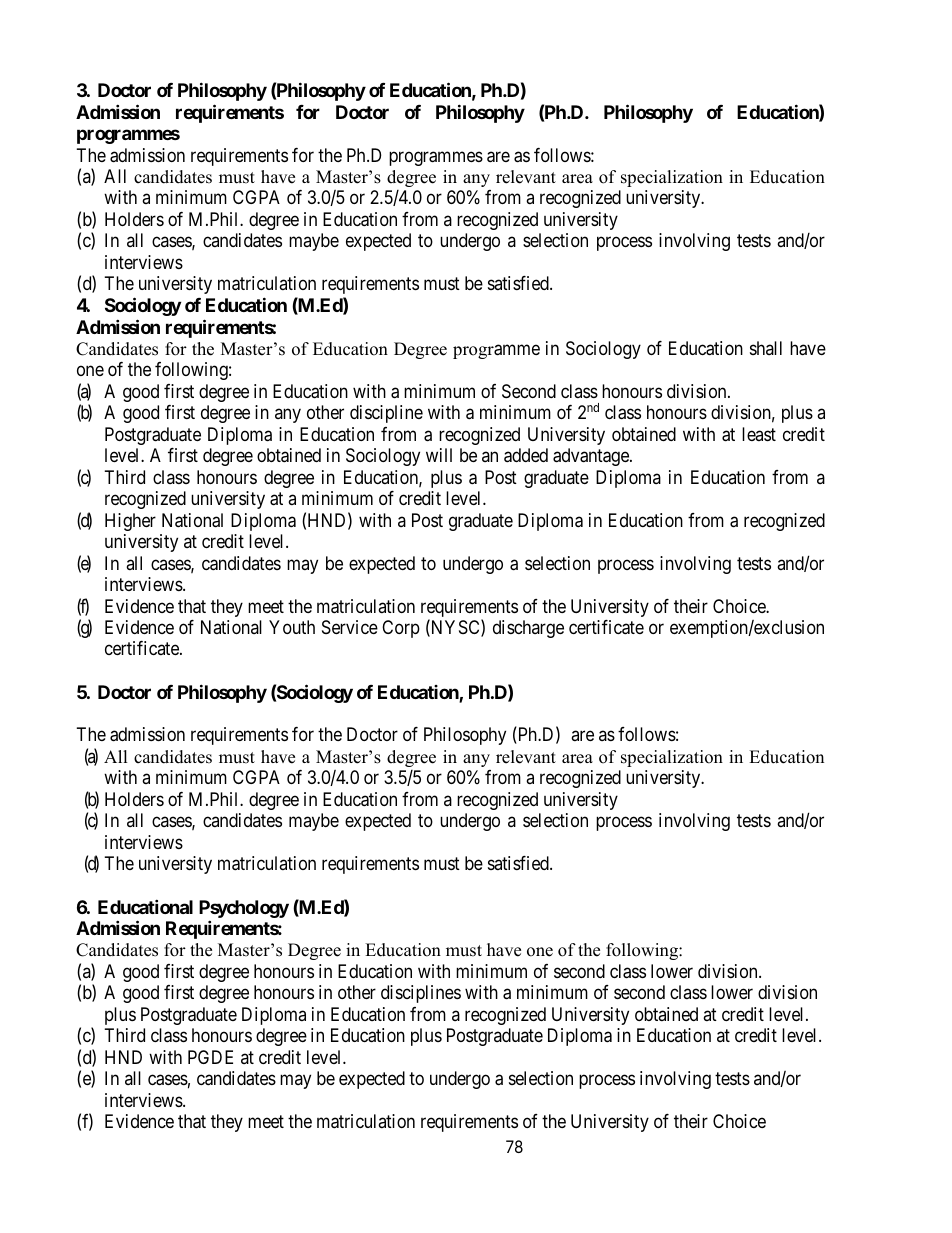  I want to click on discharge, so click(528, 629).
